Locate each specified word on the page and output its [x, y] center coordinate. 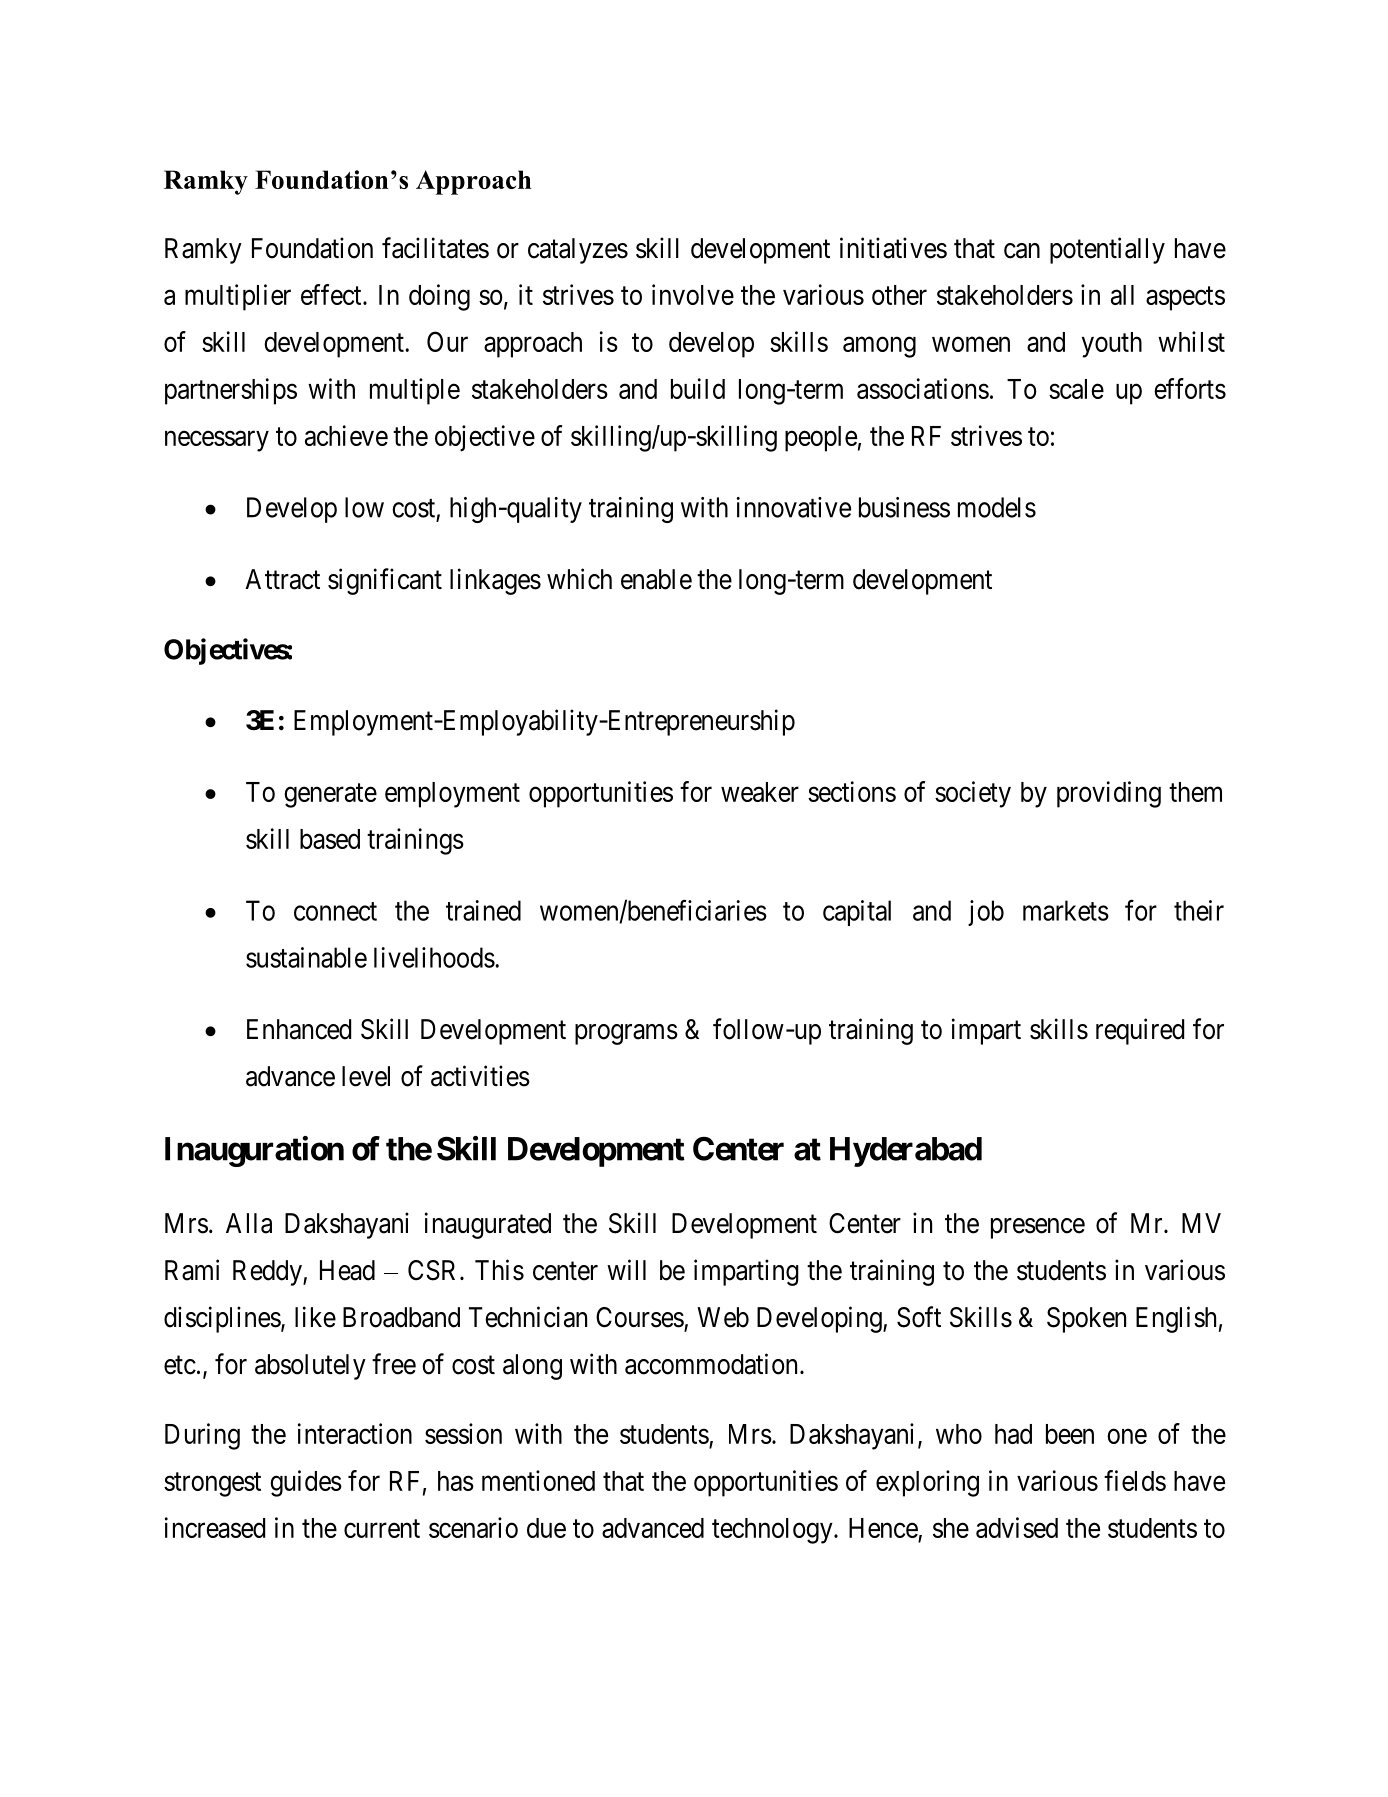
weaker [760, 792]
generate [330, 795]
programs [626, 1034]
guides [306, 1483]
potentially [1107, 250]
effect [332, 294]
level [366, 1076]
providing [1109, 794]
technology [773, 1531]
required [1140, 1031]
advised [1017, 1527]
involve [693, 294]
